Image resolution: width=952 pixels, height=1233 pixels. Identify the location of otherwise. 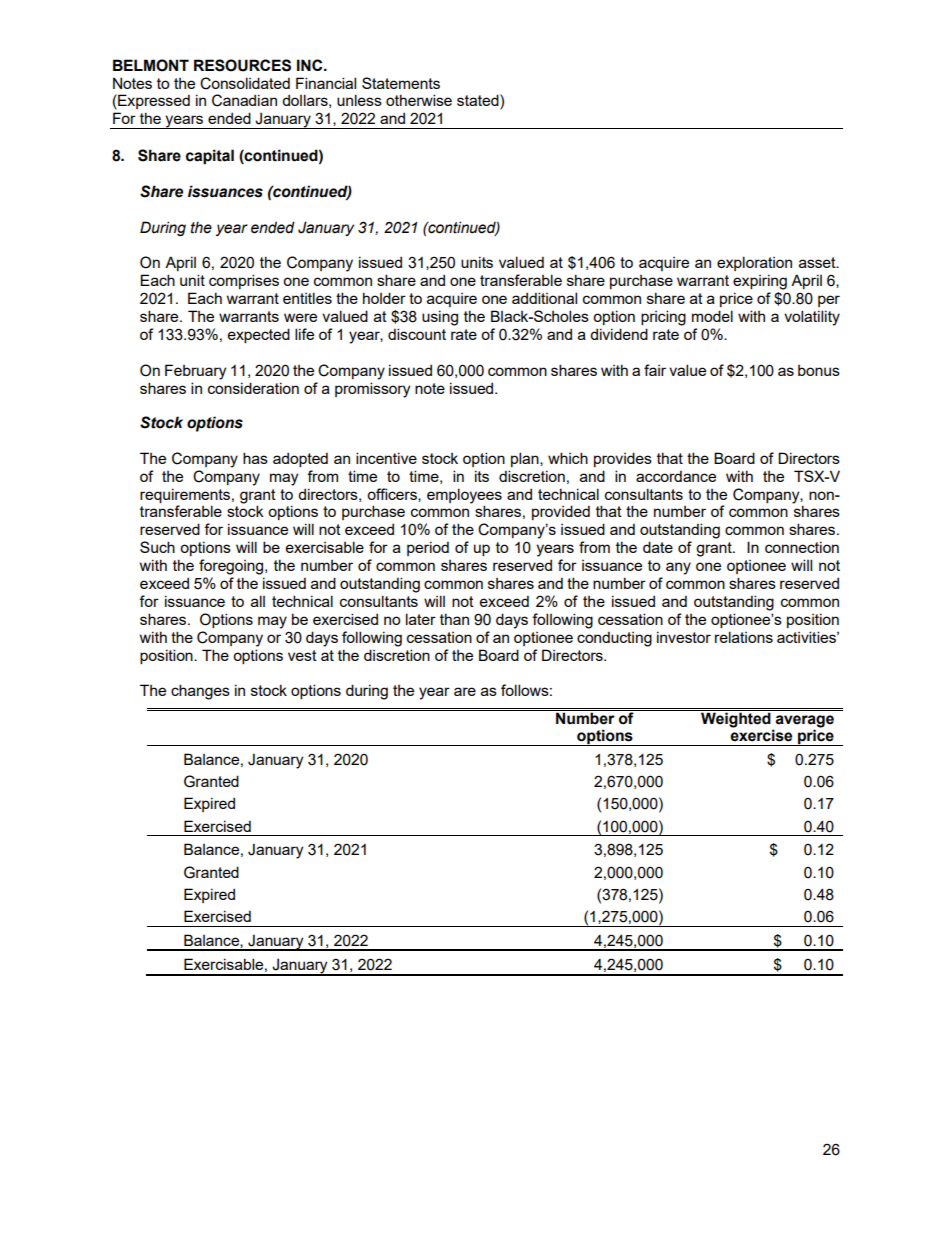
(419, 100).
